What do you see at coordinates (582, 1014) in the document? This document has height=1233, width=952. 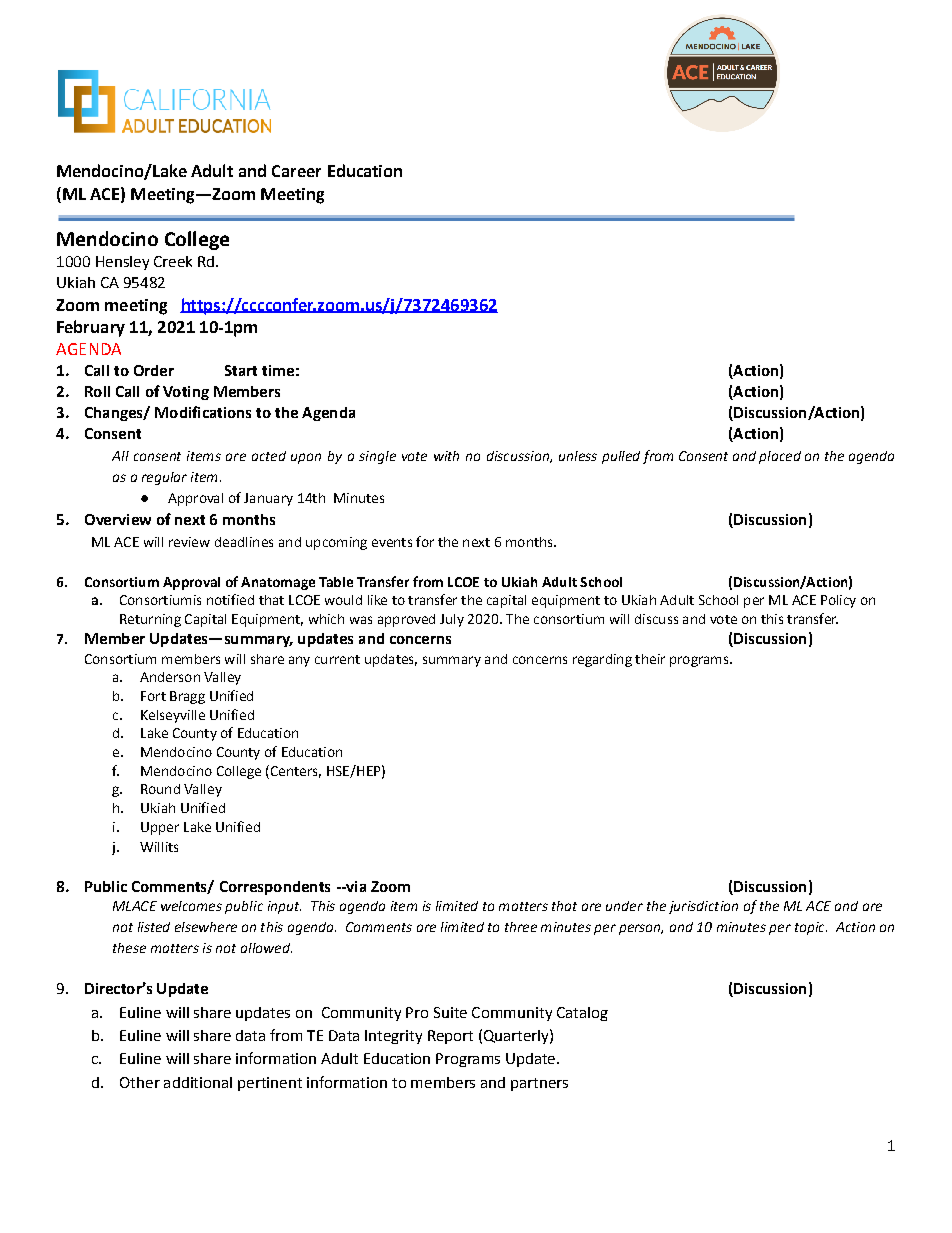 I see `Catalog` at bounding box center [582, 1014].
